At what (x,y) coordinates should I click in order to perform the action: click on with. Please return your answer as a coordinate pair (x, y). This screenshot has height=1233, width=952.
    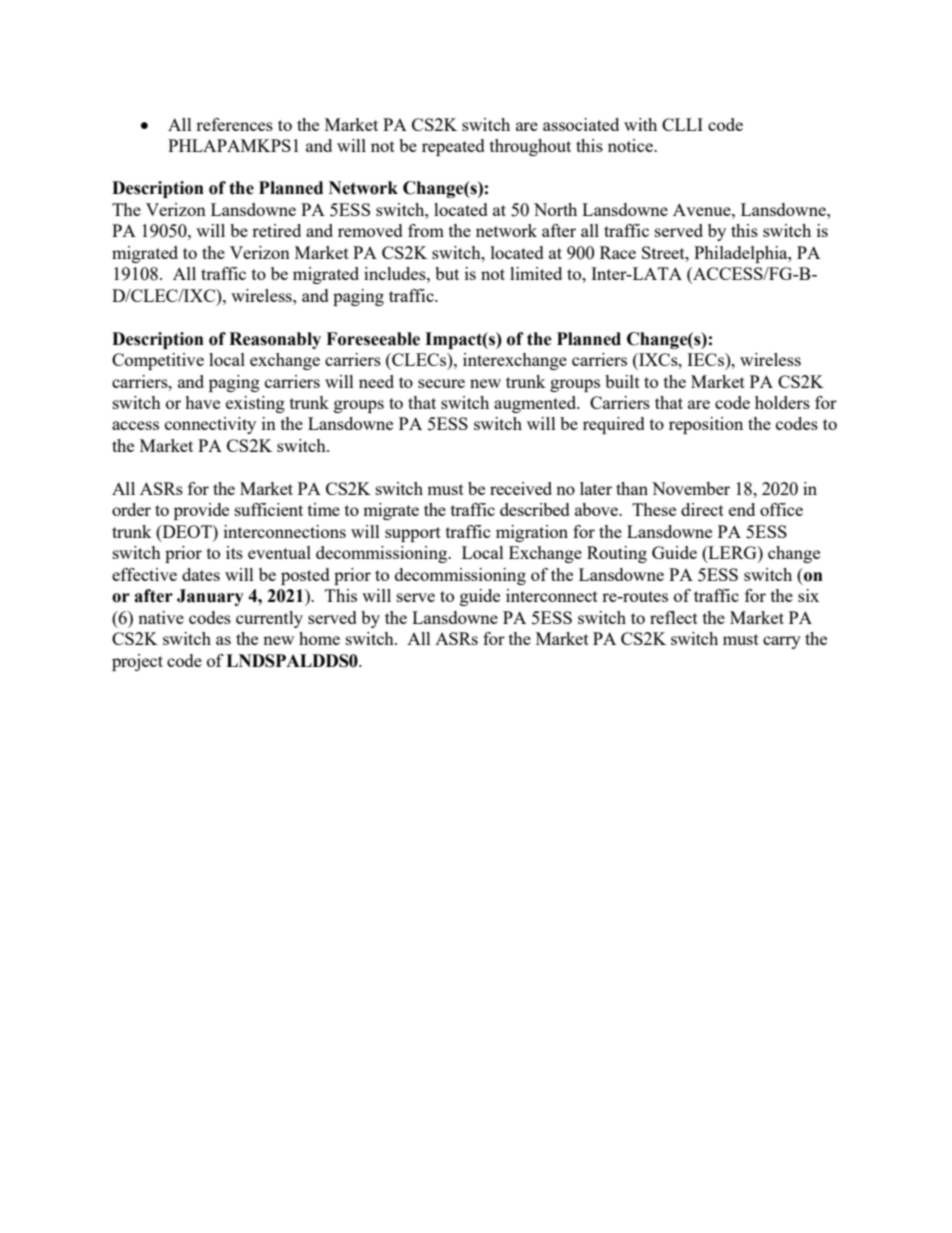
    Looking at the image, I should click on (640, 124).
